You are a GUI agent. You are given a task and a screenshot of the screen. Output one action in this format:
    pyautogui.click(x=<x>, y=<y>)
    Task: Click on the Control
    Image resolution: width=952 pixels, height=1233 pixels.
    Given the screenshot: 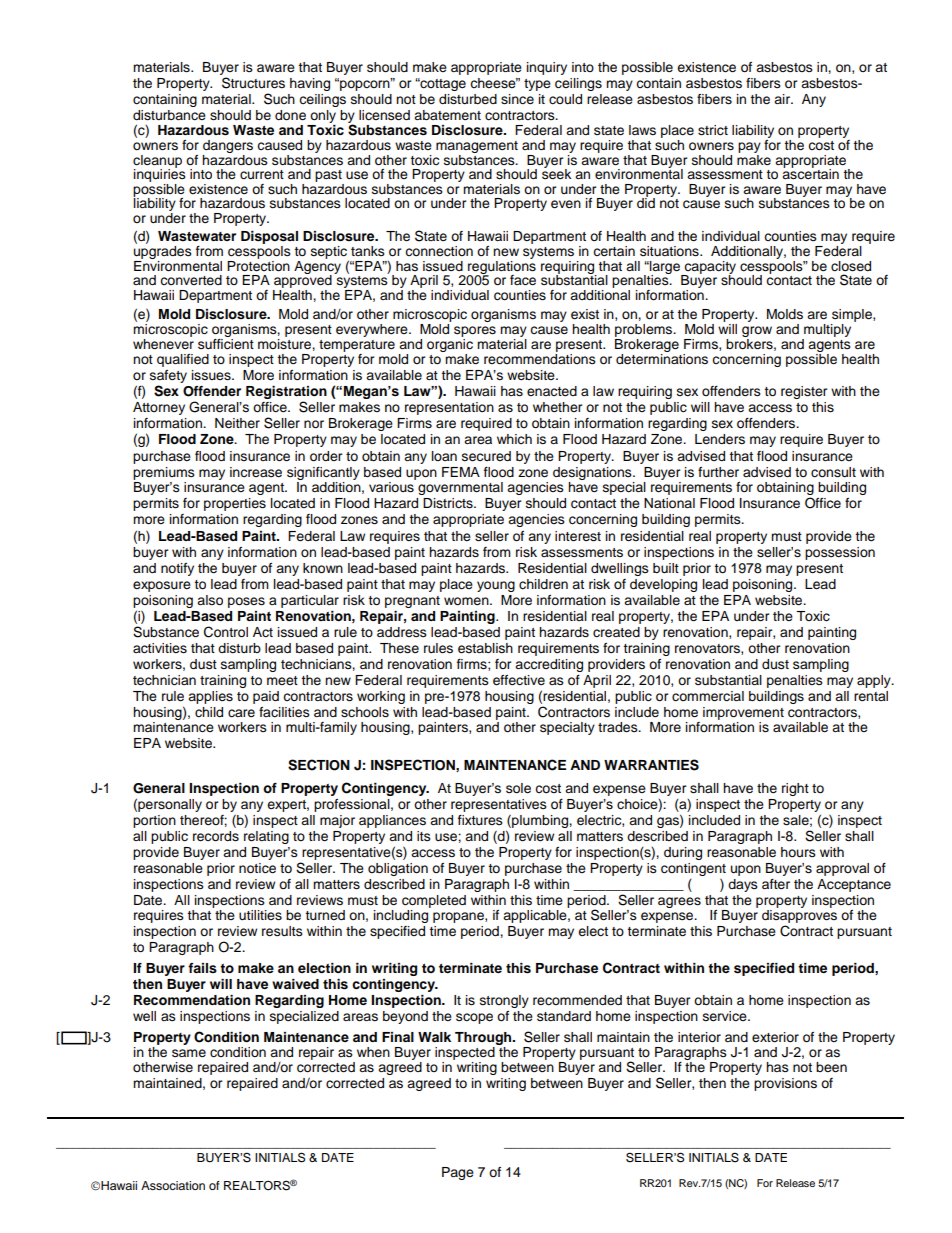 What is the action you would take?
    pyautogui.click(x=226, y=632)
